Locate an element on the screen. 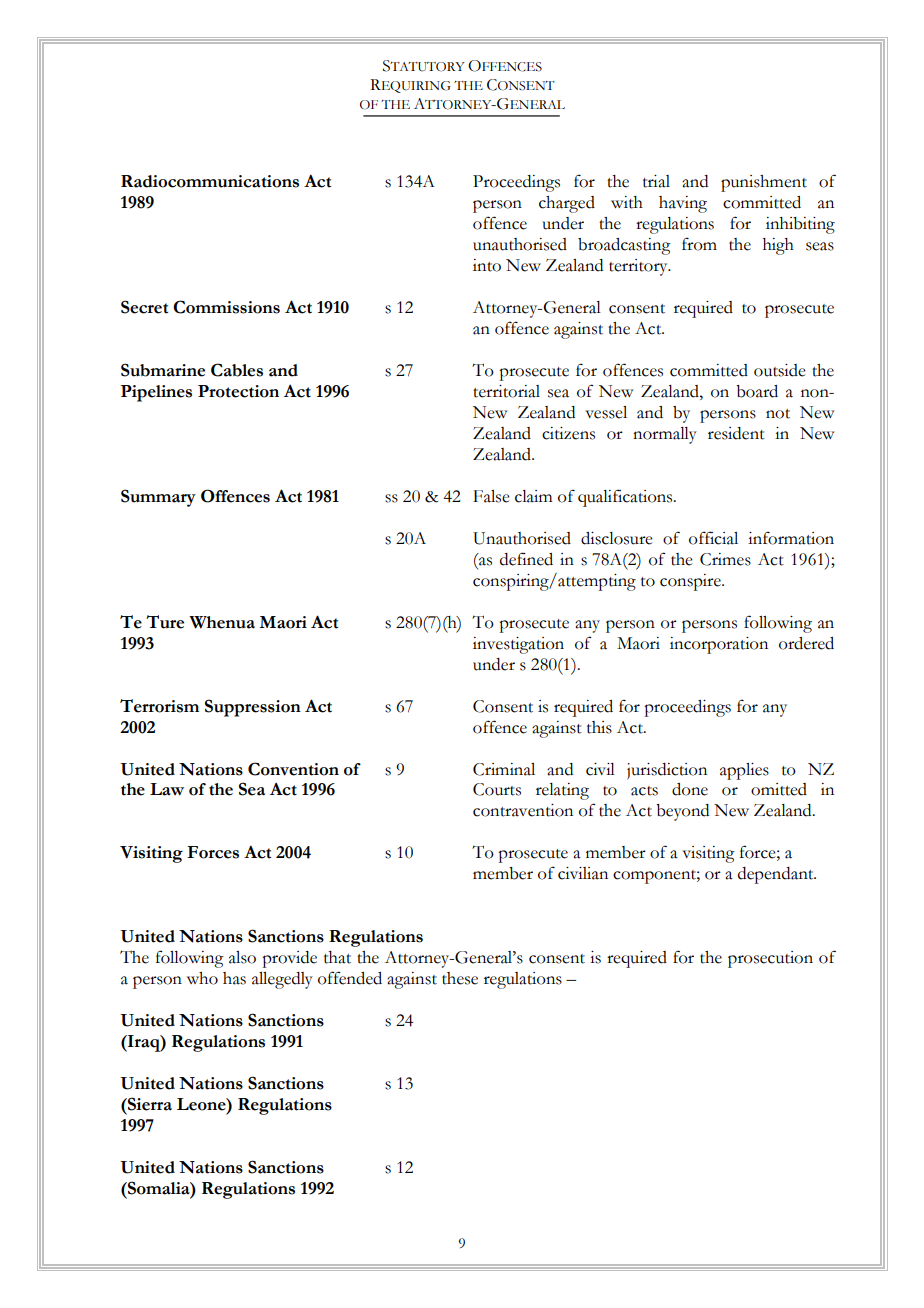 The width and height of the screenshot is (924, 1308). Commissions is located at coordinates (226, 307).
